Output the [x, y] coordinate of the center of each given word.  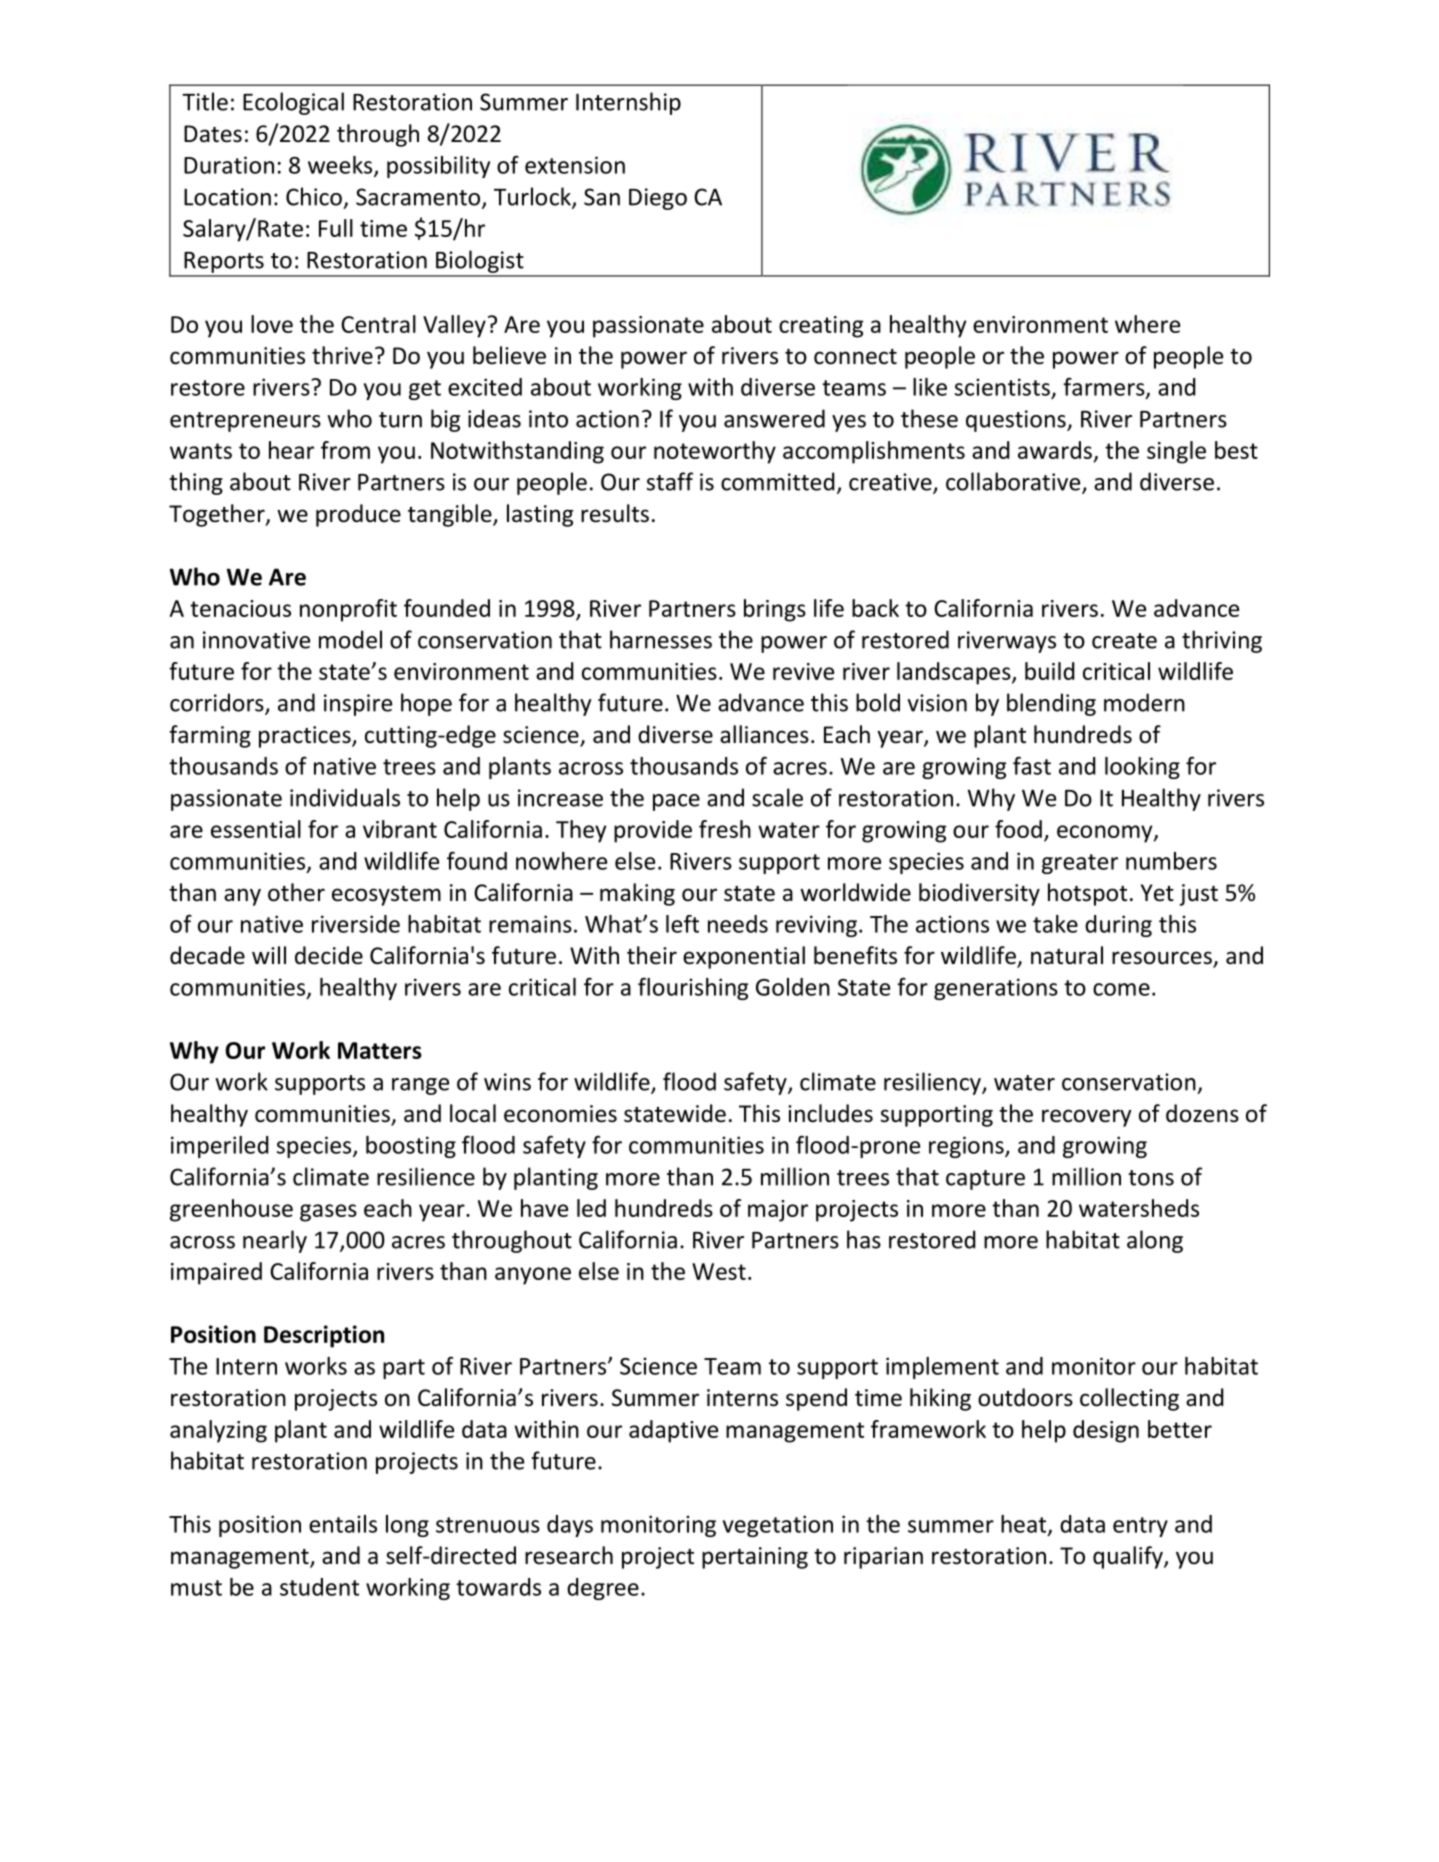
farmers [1105, 387]
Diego [658, 199]
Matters [380, 1050]
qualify [1129, 1557]
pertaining [755, 1558]
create [1124, 641]
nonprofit [348, 610]
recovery [1087, 1118]
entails [343, 1524]
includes [830, 1113]
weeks [341, 166]
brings [775, 610]
